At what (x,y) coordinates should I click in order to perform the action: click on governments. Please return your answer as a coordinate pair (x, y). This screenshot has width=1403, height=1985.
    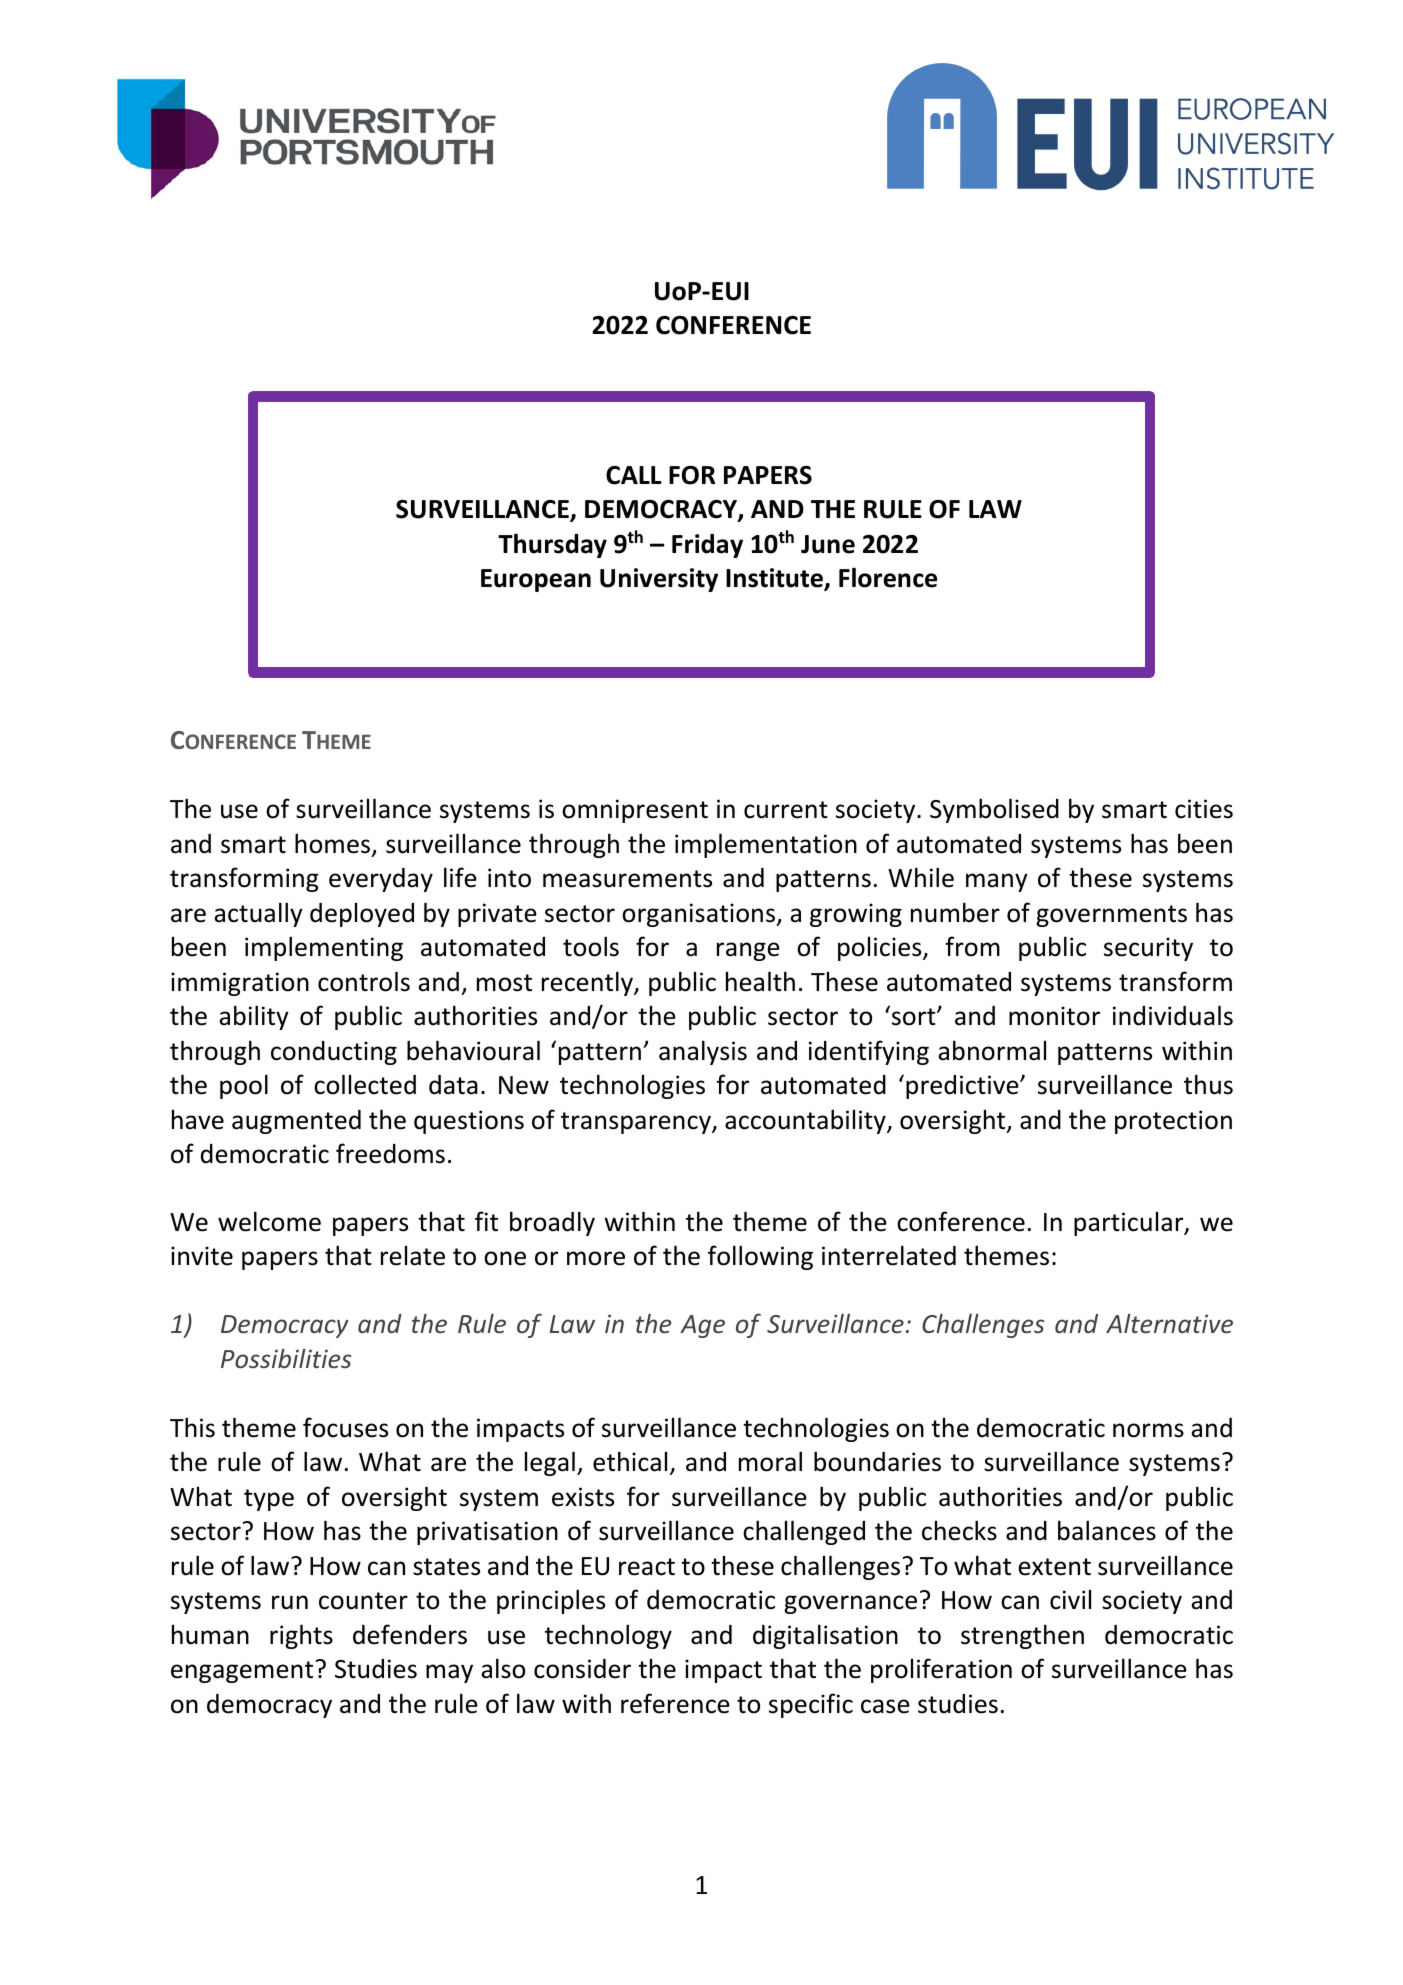
    Looking at the image, I should click on (1111, 916).
